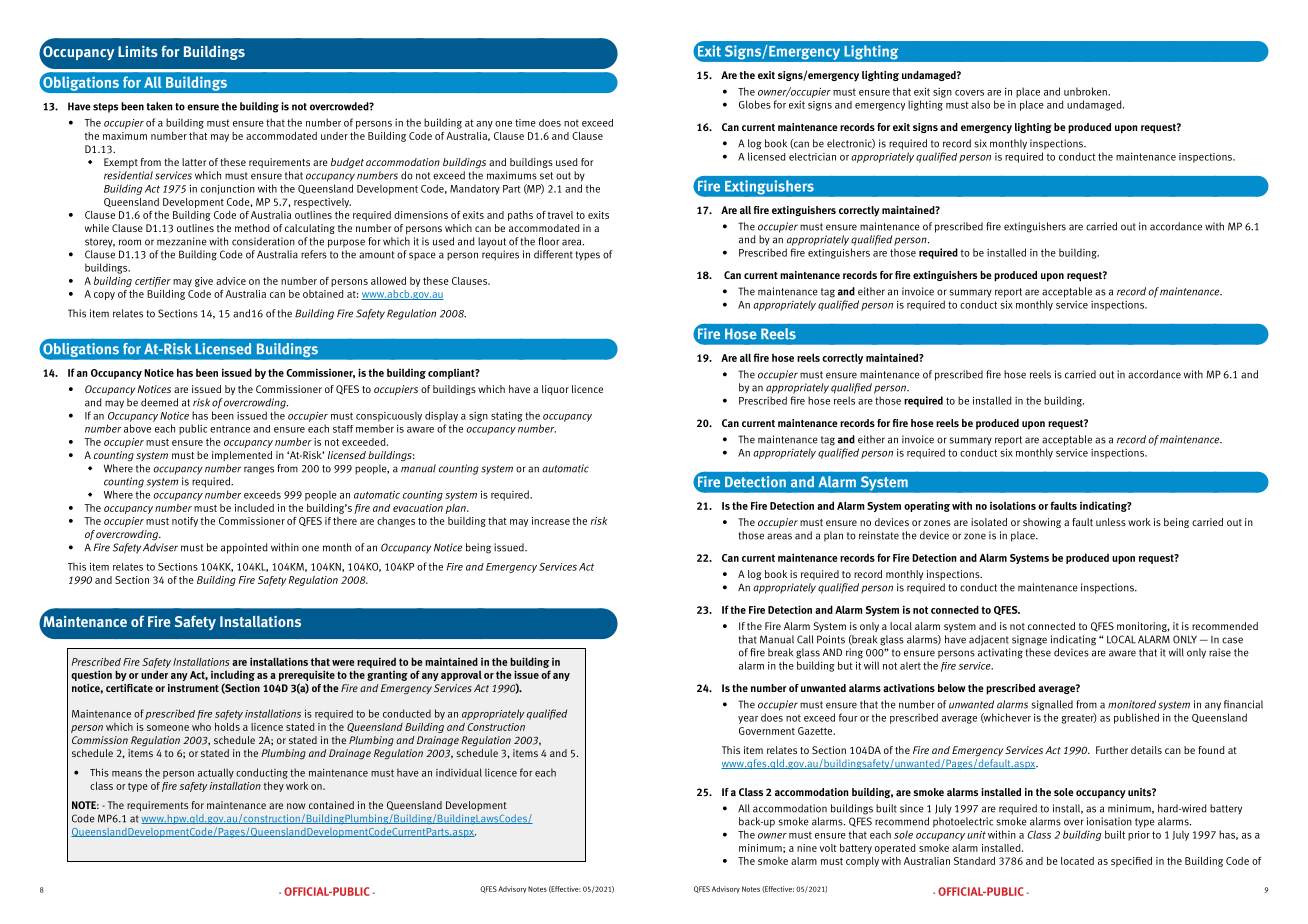  What do you see at coordinates (296, 806) in the page?
I see `now` at bounding box center [296, 806].
